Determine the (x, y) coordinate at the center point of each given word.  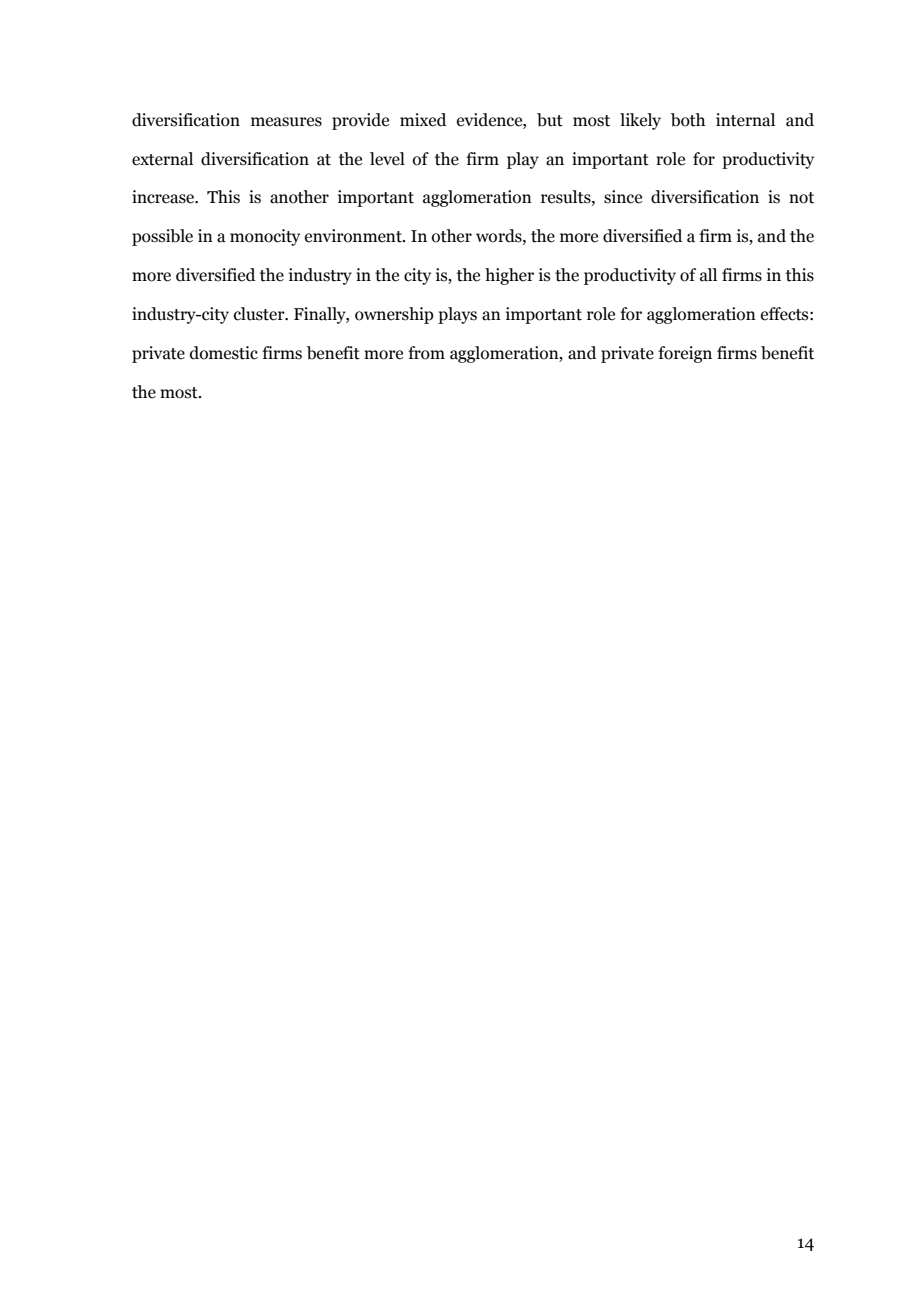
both (688, 120)
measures (286, 122)
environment (354, 236)
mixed (423, 120)
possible (162, 237)
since (623, 197)
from (426, 353)
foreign (685, 354)
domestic (224, 353)
